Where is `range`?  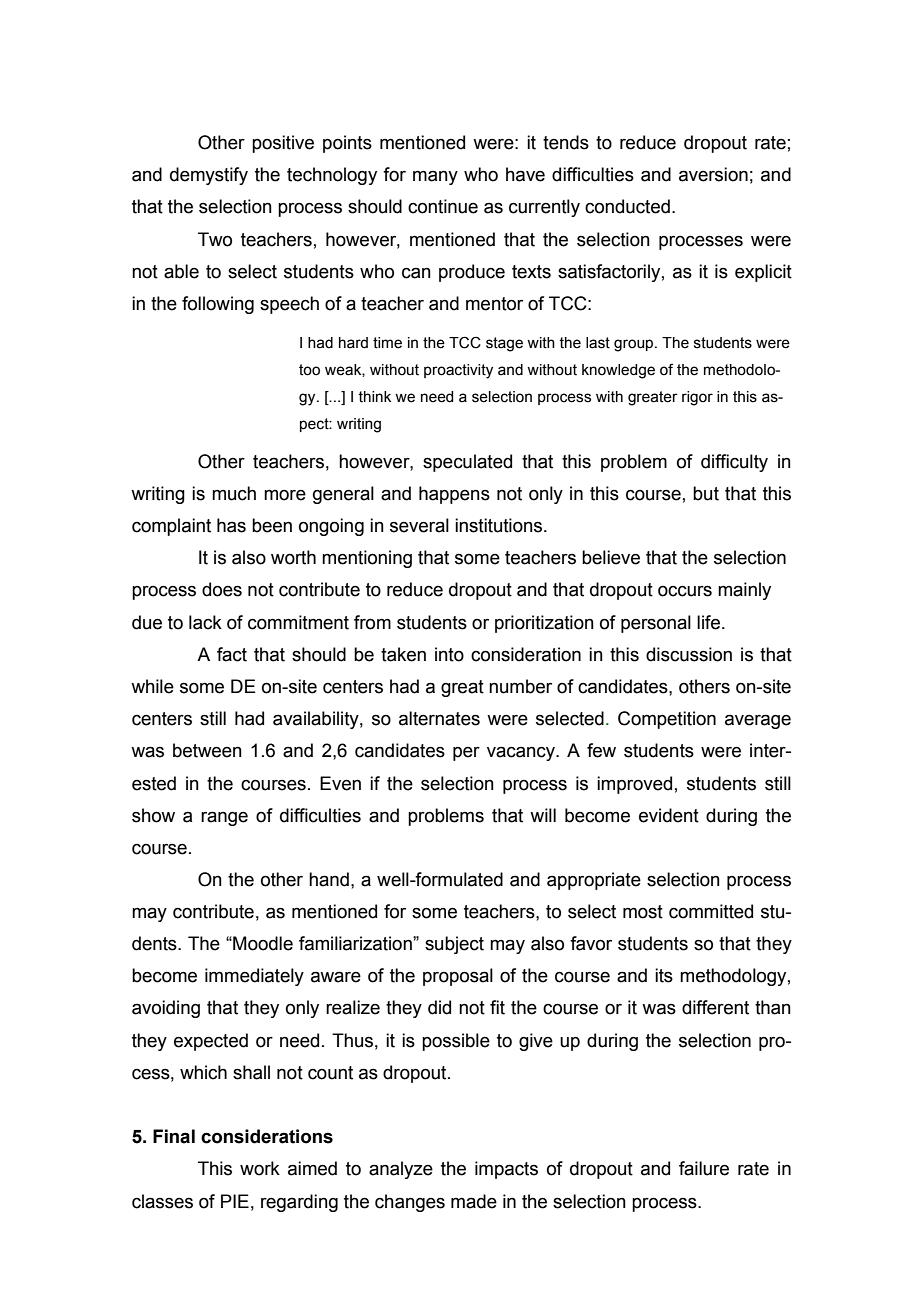
range is located at coordinates (224, 818).
